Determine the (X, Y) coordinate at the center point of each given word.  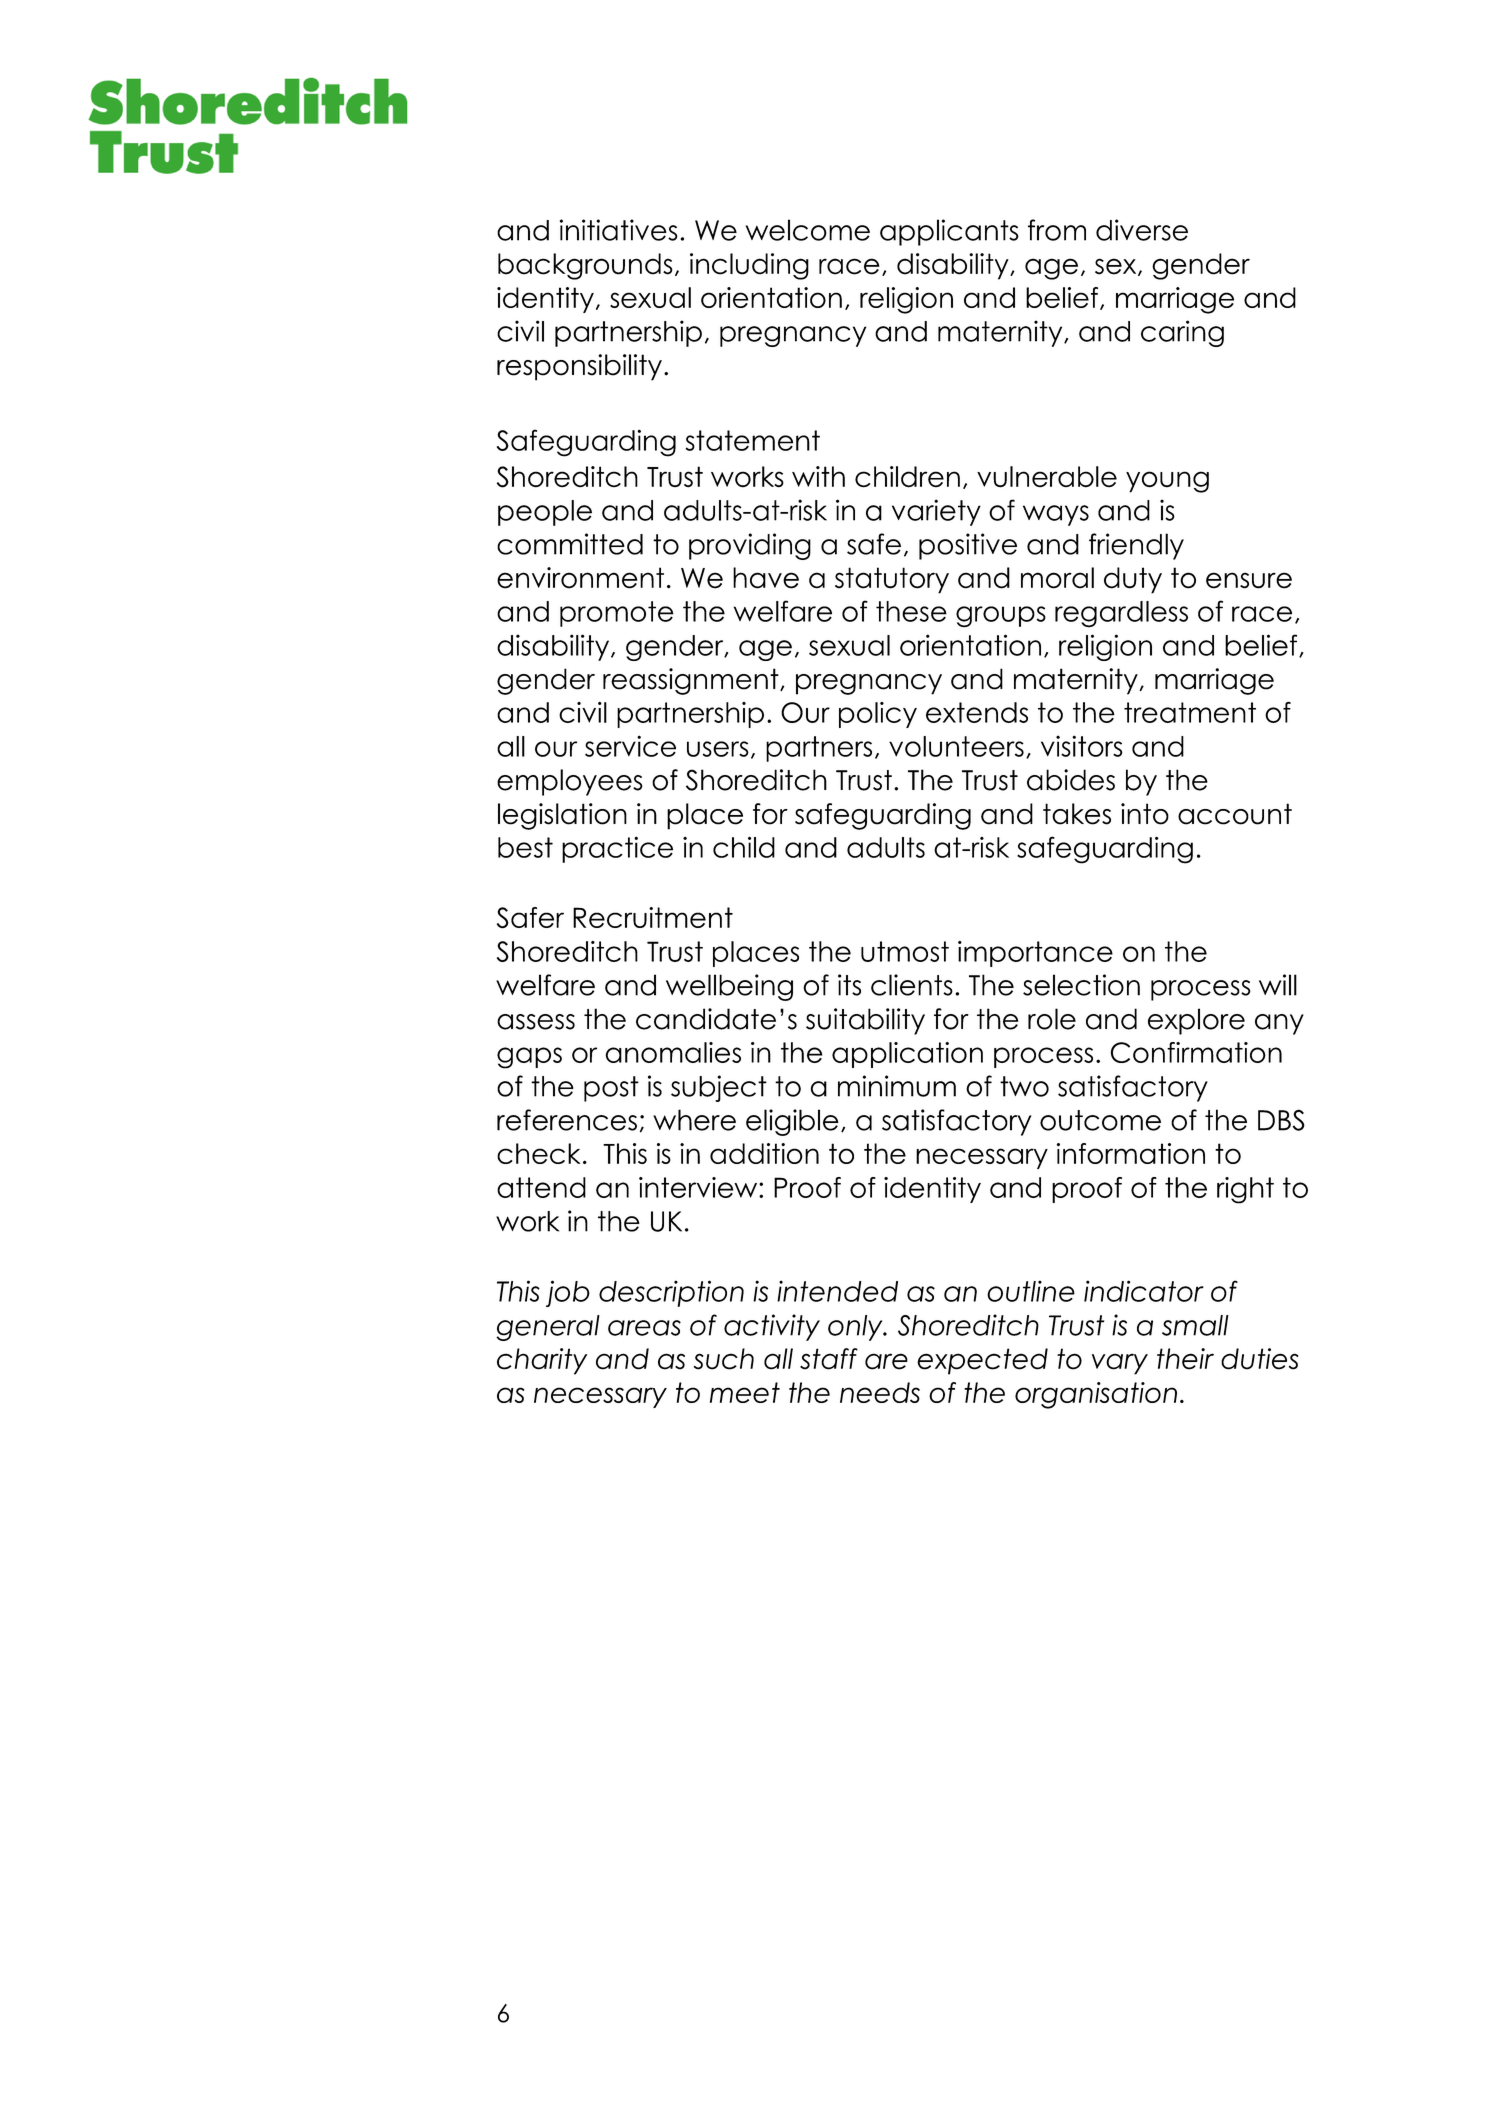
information (1131, 1153)
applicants (949, 232)
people (545, 513)
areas (644, 1328)
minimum (897, 1086)
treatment (1190, 712)
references (567, 1120)
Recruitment (653, 917)
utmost (905, 951)
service (630, 746)
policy (878, 715)
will (1278, 985)
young (1167, 482)
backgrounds (585, 266)
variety (936, 512)
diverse (1142, 230)
